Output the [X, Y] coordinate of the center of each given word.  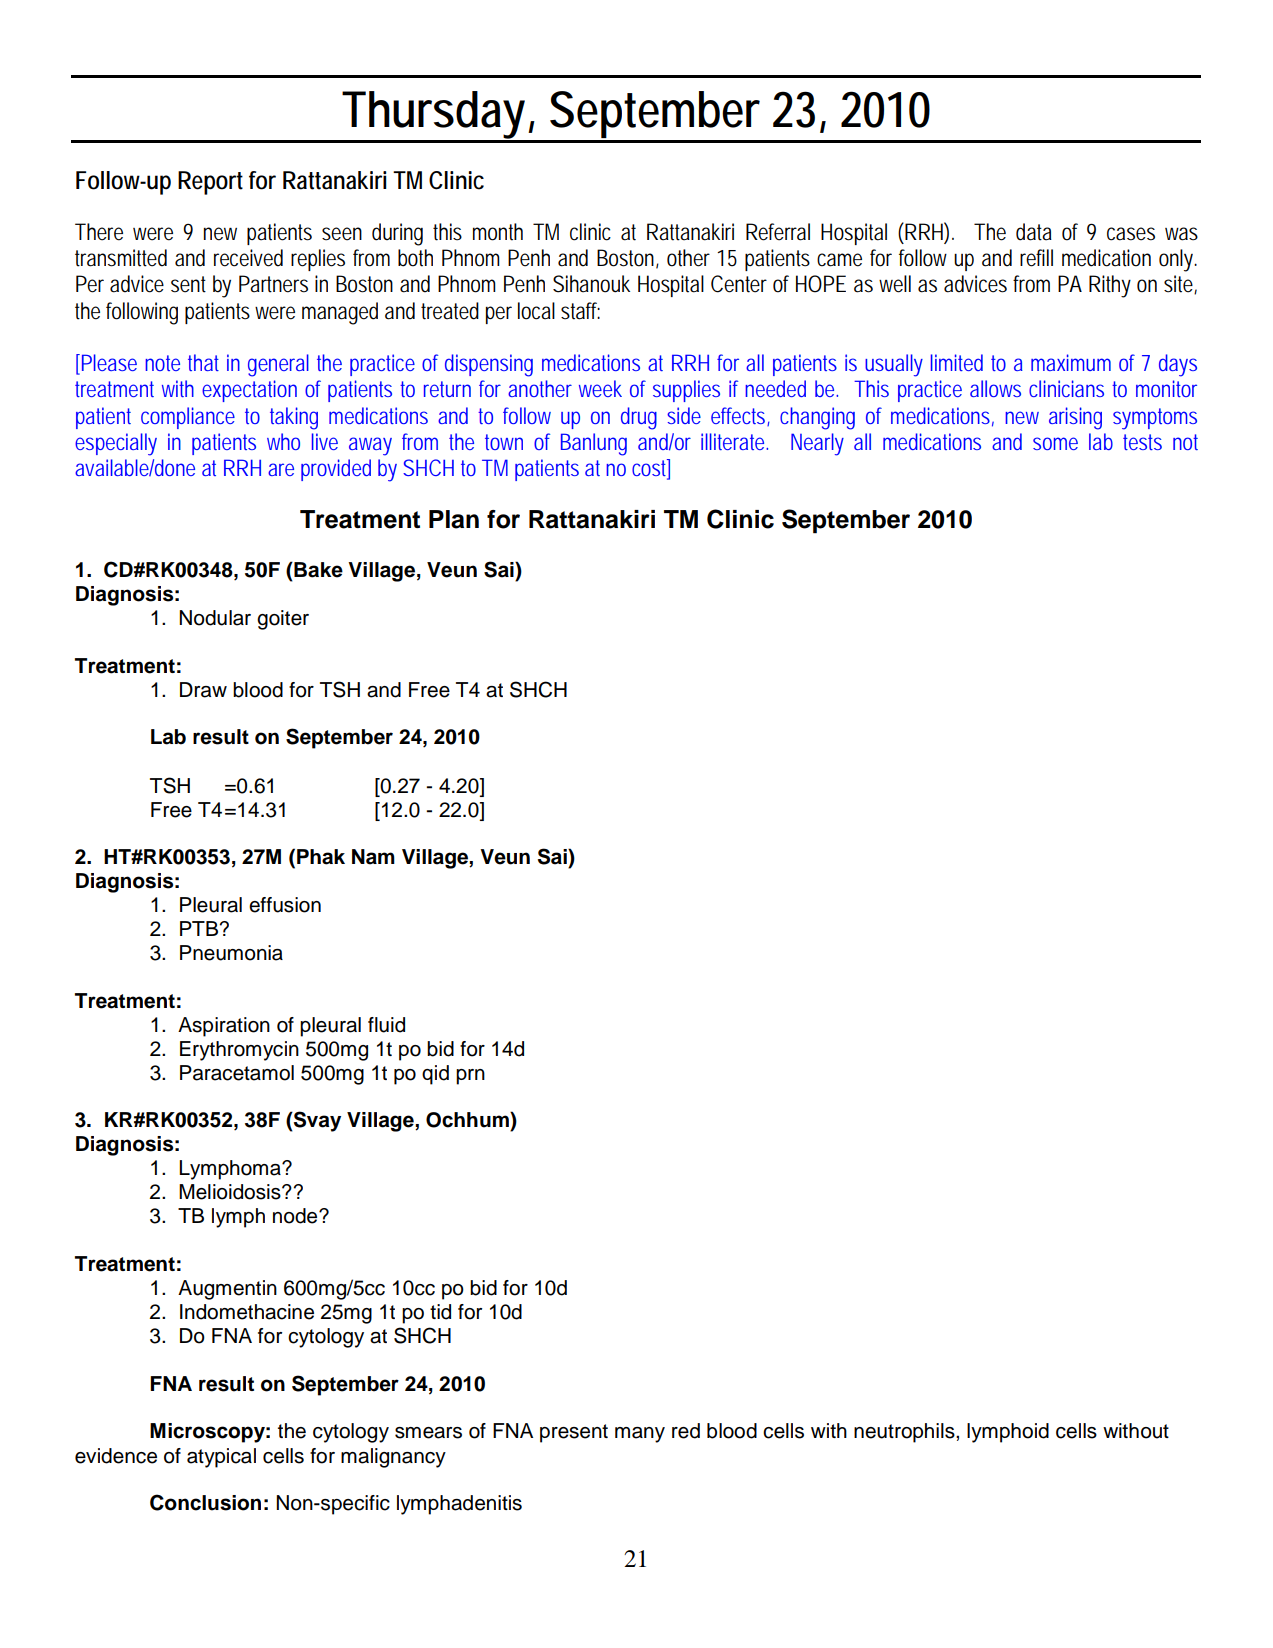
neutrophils [905, 1433]
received [248, 258]
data [1034, 232]
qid [435, 1075]
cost [651, 469]
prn [470, 1077]
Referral [778, 232]
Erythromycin [239, 1051]
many [640, 1435]
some [1055, 443]
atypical [221, 1458]
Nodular [215, 618]
